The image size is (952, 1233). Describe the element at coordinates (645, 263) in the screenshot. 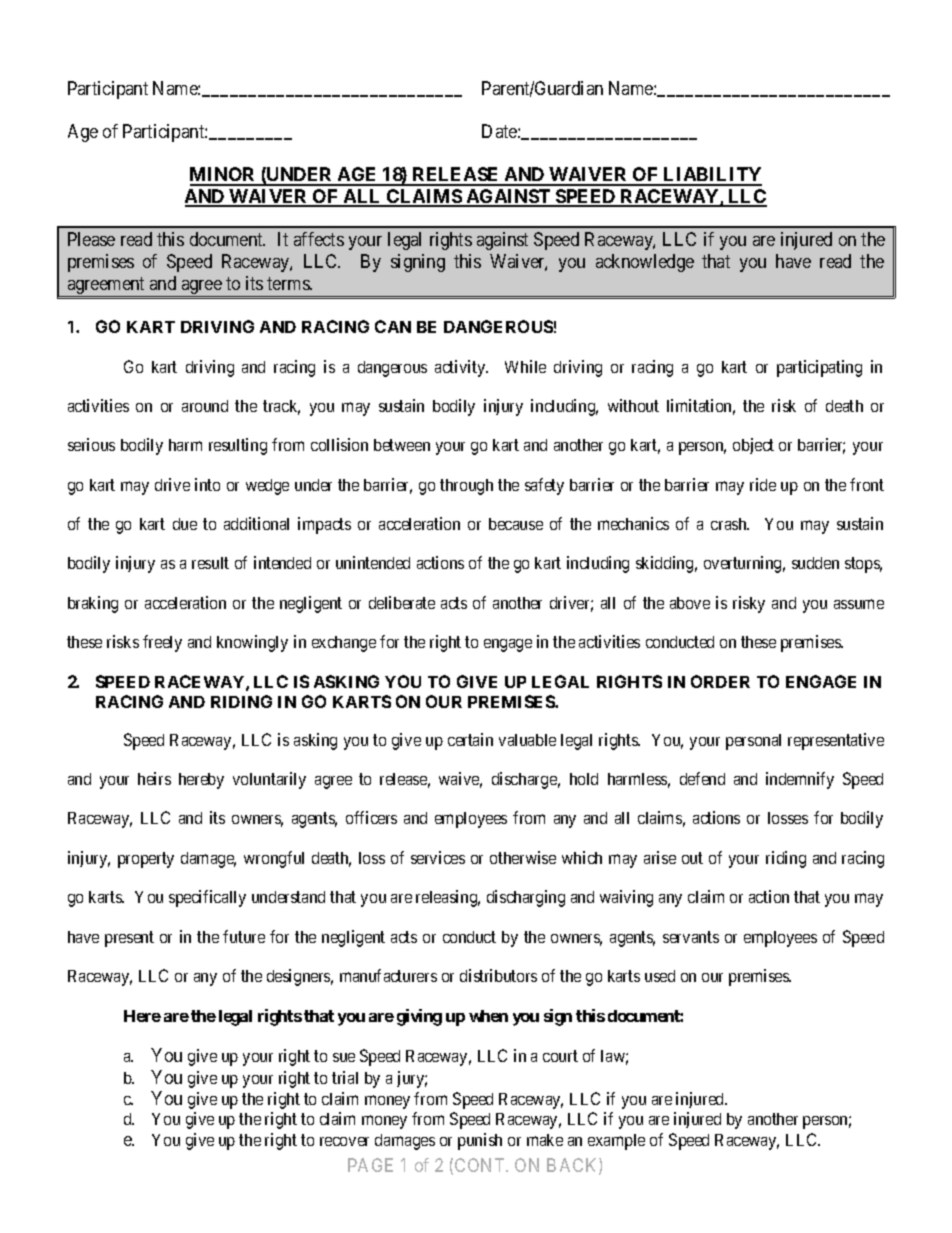

I see `acknowledge` at that location.
